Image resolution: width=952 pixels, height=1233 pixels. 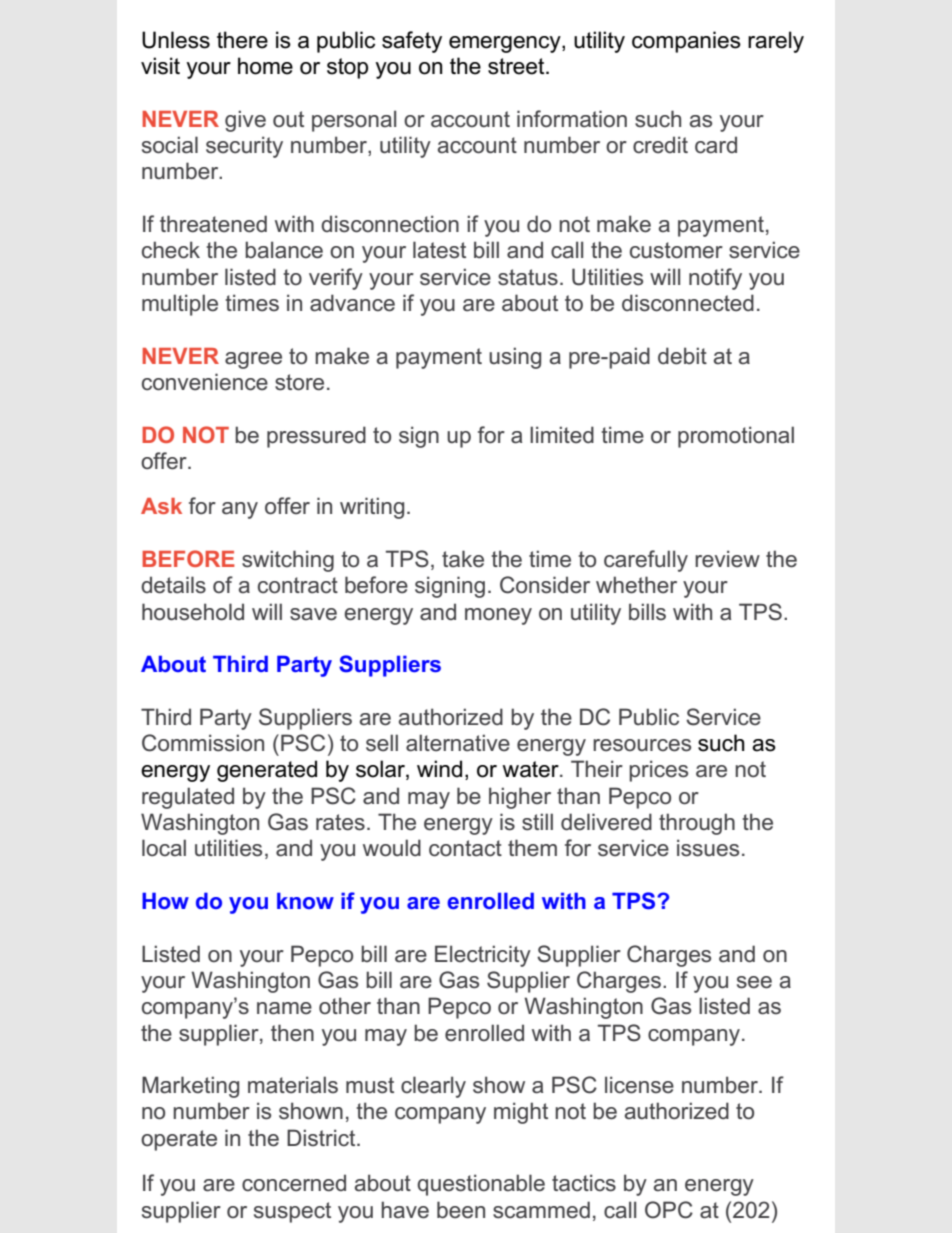 What do you see at coordinates (682, 356) in the image?
I see `debit` at bounding box center [682, 356].
